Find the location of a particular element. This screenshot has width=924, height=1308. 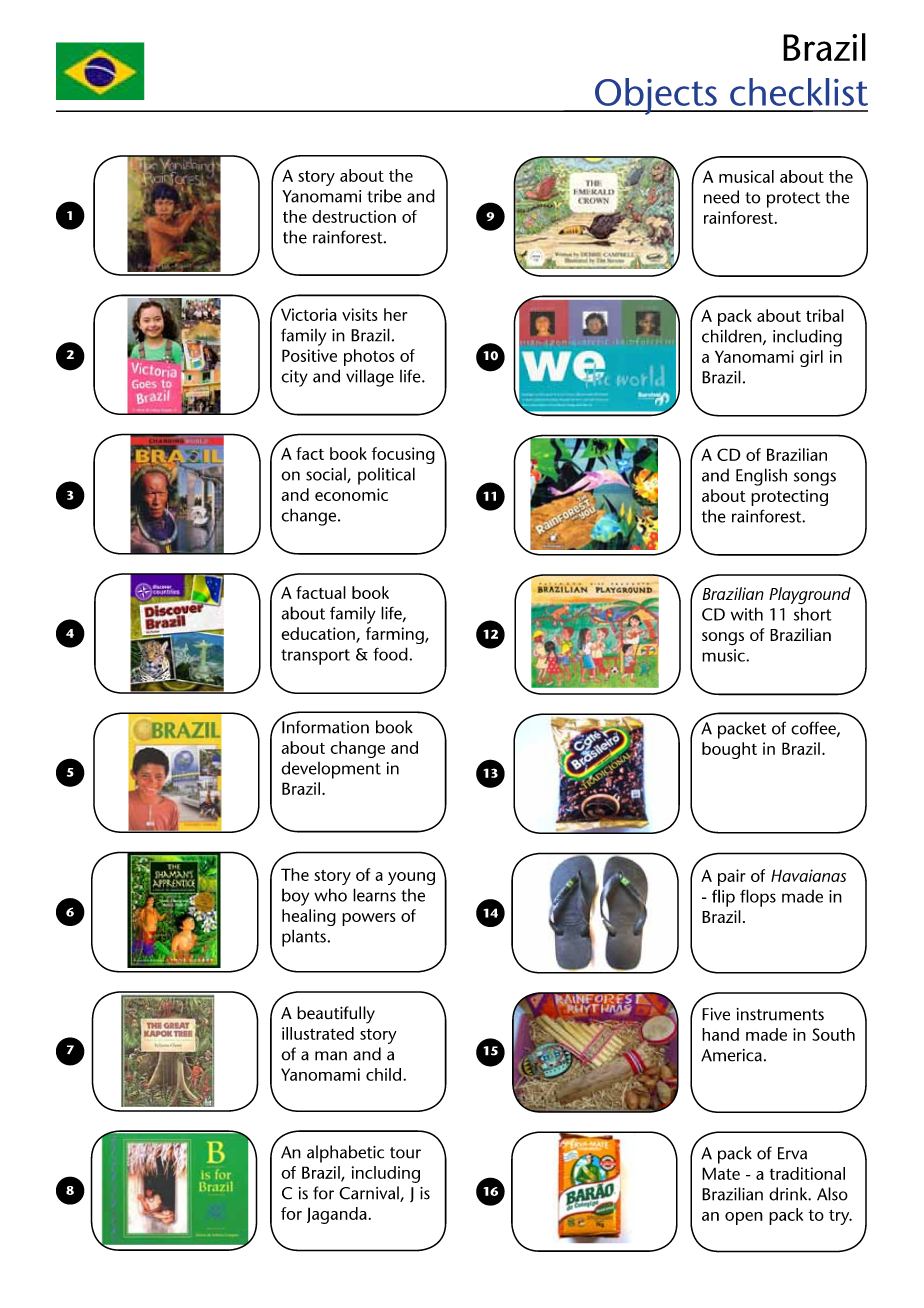

powers is located at coordinates (369, 919).
